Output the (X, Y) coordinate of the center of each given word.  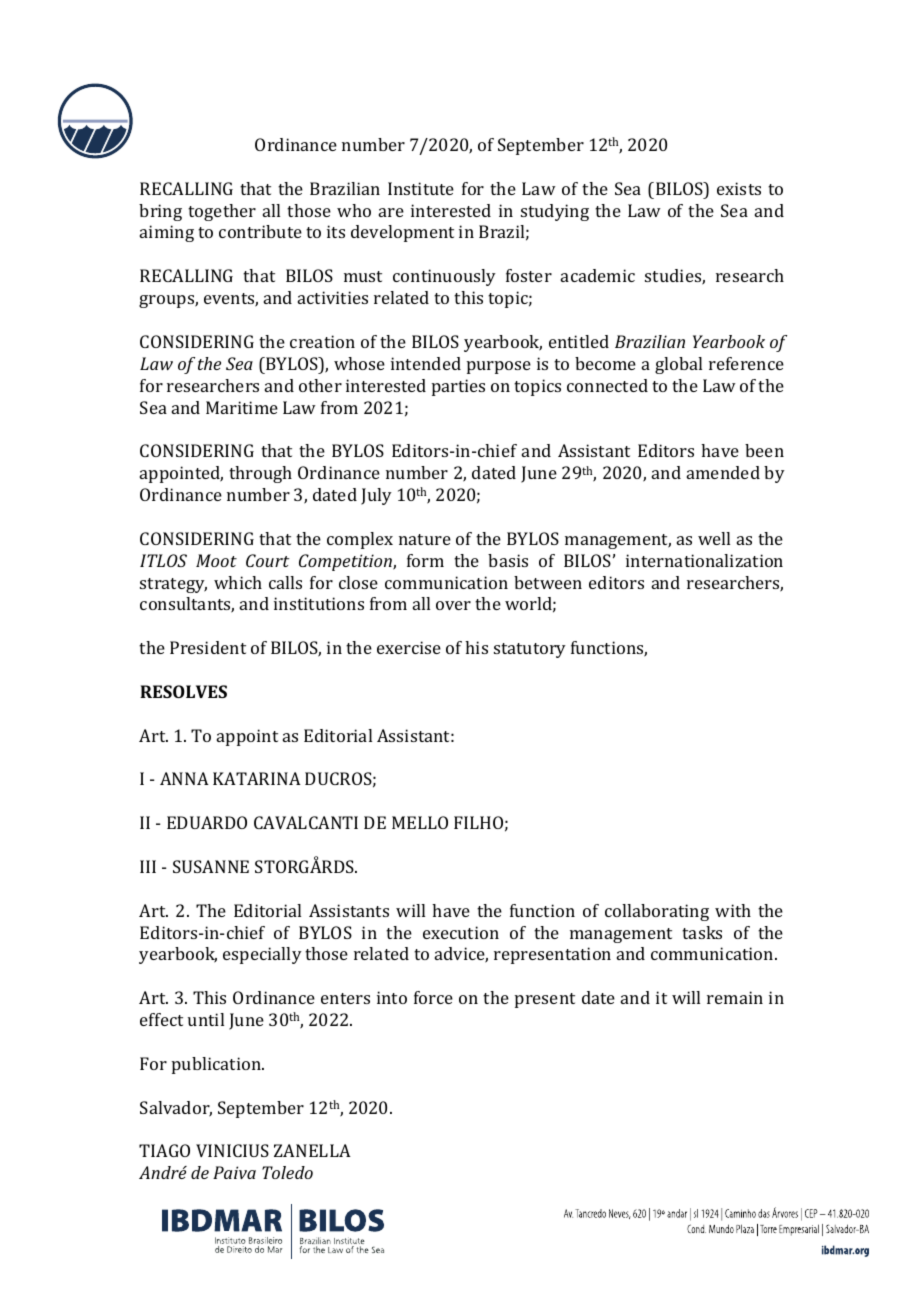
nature (425, 539)
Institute (421, 188)
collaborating (657, 912)
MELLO (420, 822)
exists (739, 188)
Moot (216, 560)
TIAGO (164, 1150)
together (222, 212)
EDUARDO (207, 822)
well (714, 538)
